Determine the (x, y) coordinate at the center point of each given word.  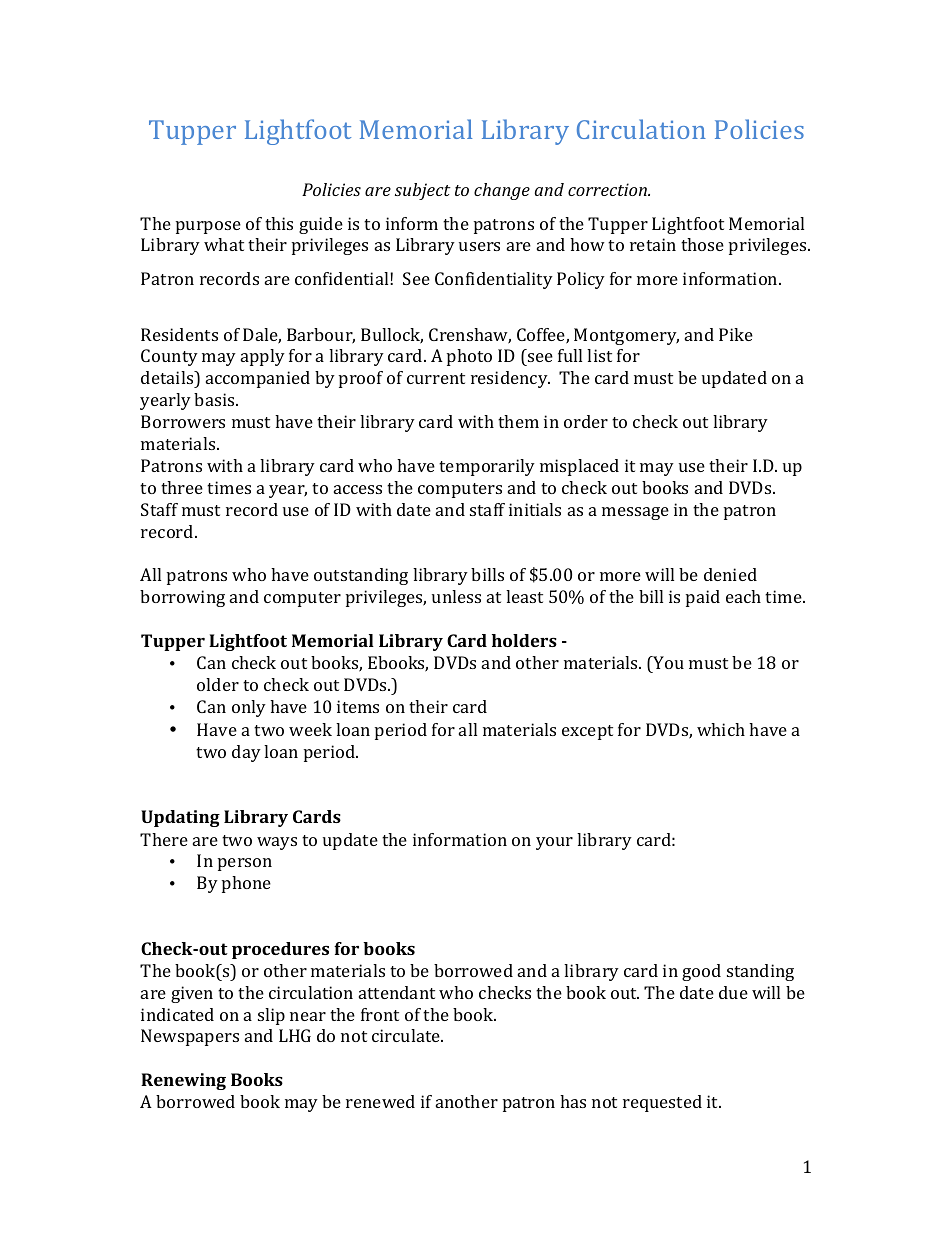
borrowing (182, 598)
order (586, 421)
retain (653, 244)
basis (215, 399)
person (245, 864)
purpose (208, 227)
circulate (407, 1035)
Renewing (183, 1081)
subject (423, 191)
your (554, 843)
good (701, 972)
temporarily (487, 467)
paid (703, 598)
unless (456, 596)
